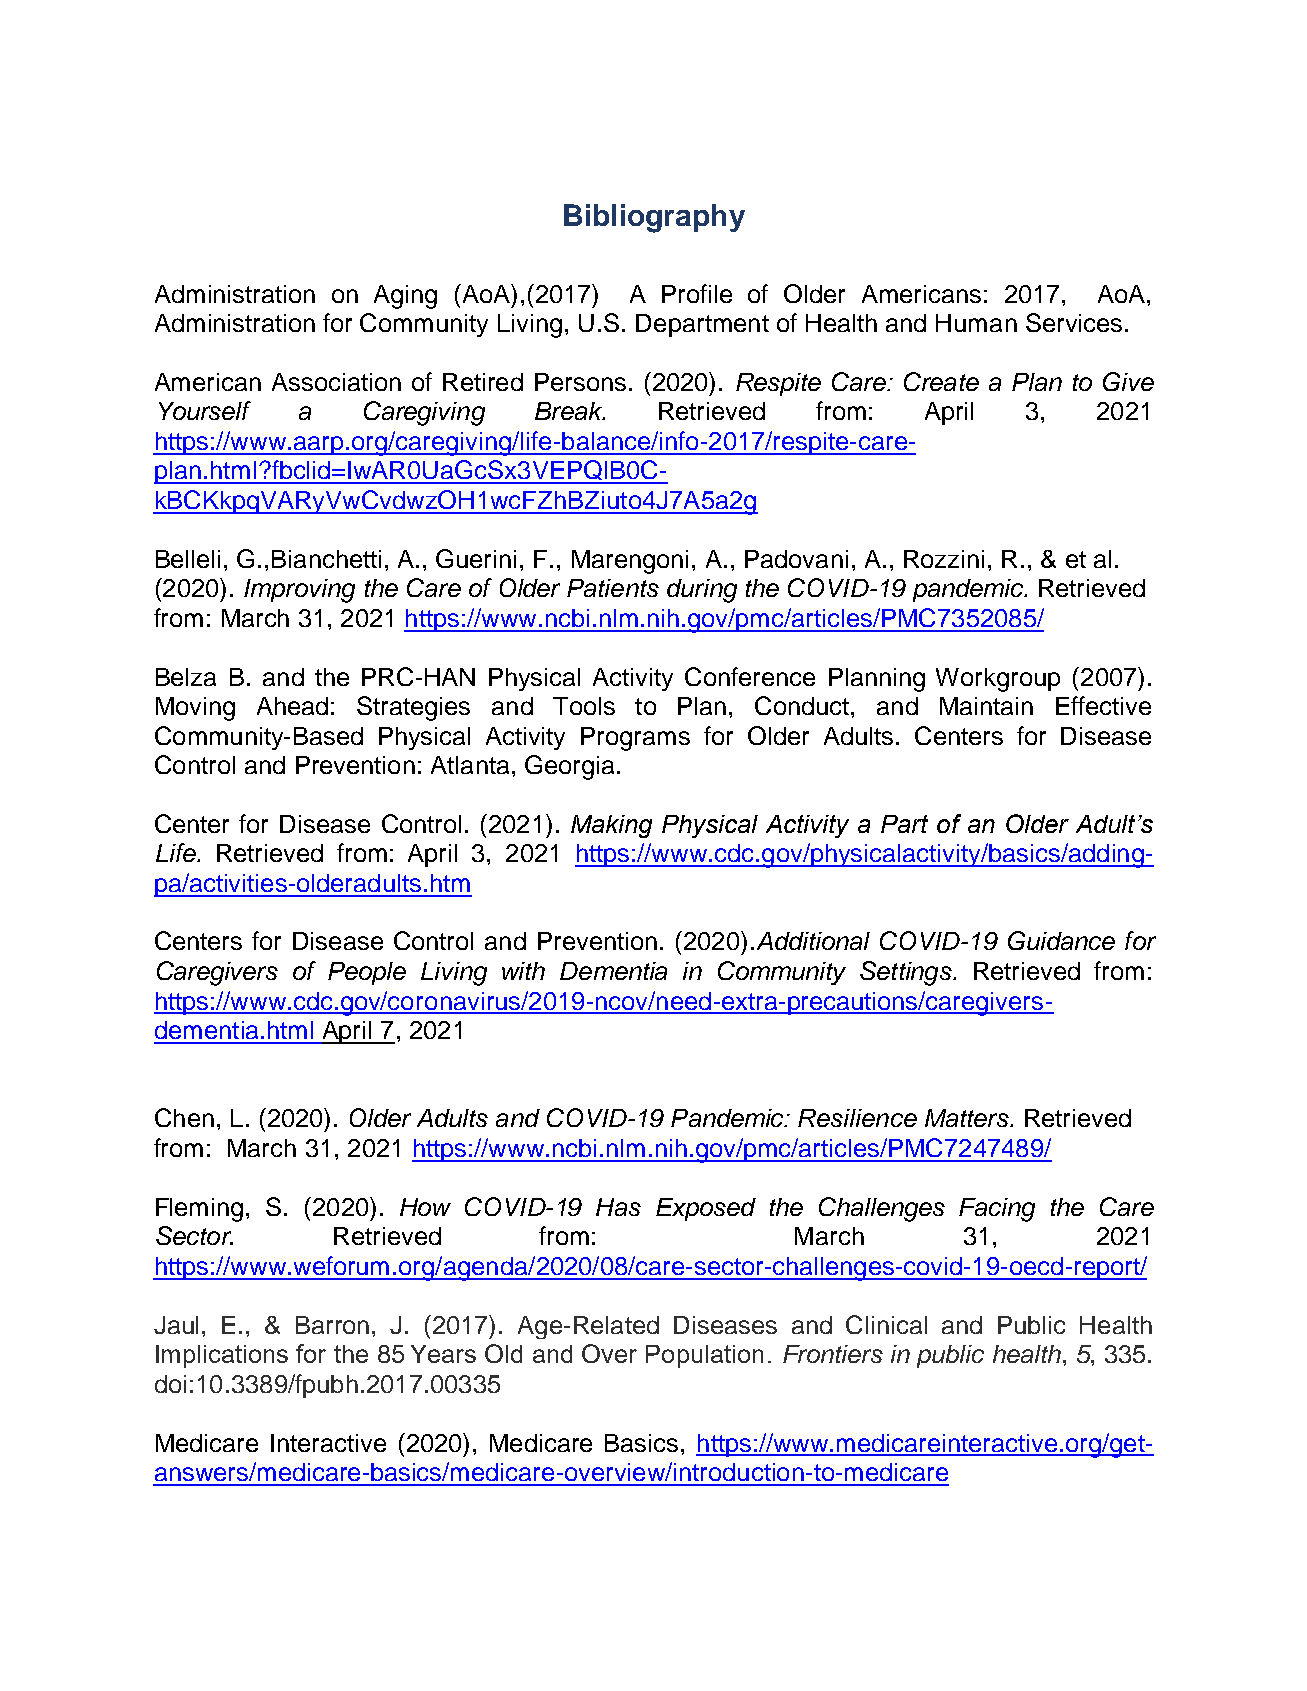 The image size is (1307, 1691). What do you see at coordinates (654, 218) in the image?
I see `Bibliography` at bounding box center [654, 218].
